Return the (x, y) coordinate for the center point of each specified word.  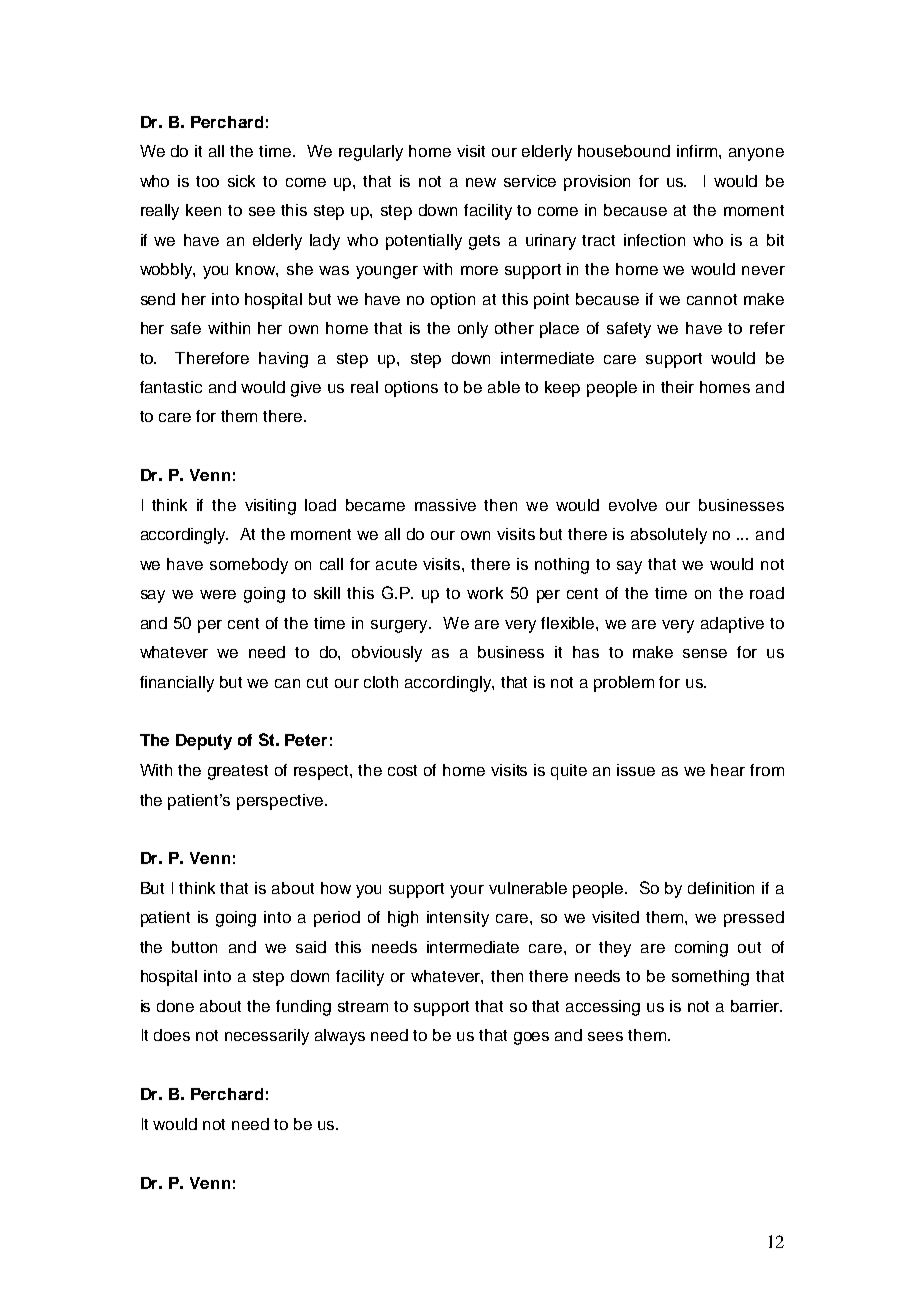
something (710, 978)
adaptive (732, 625)
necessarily (267, 1037)
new (481, 182)
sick (241, 181)
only (473, 330)
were (218, 594)
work (485, 593)
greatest (238, 772)
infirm (698, 151)
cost (402, 770)
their (677, 387)
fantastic (171, 387)
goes (531, 1038)
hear (728, 770)
